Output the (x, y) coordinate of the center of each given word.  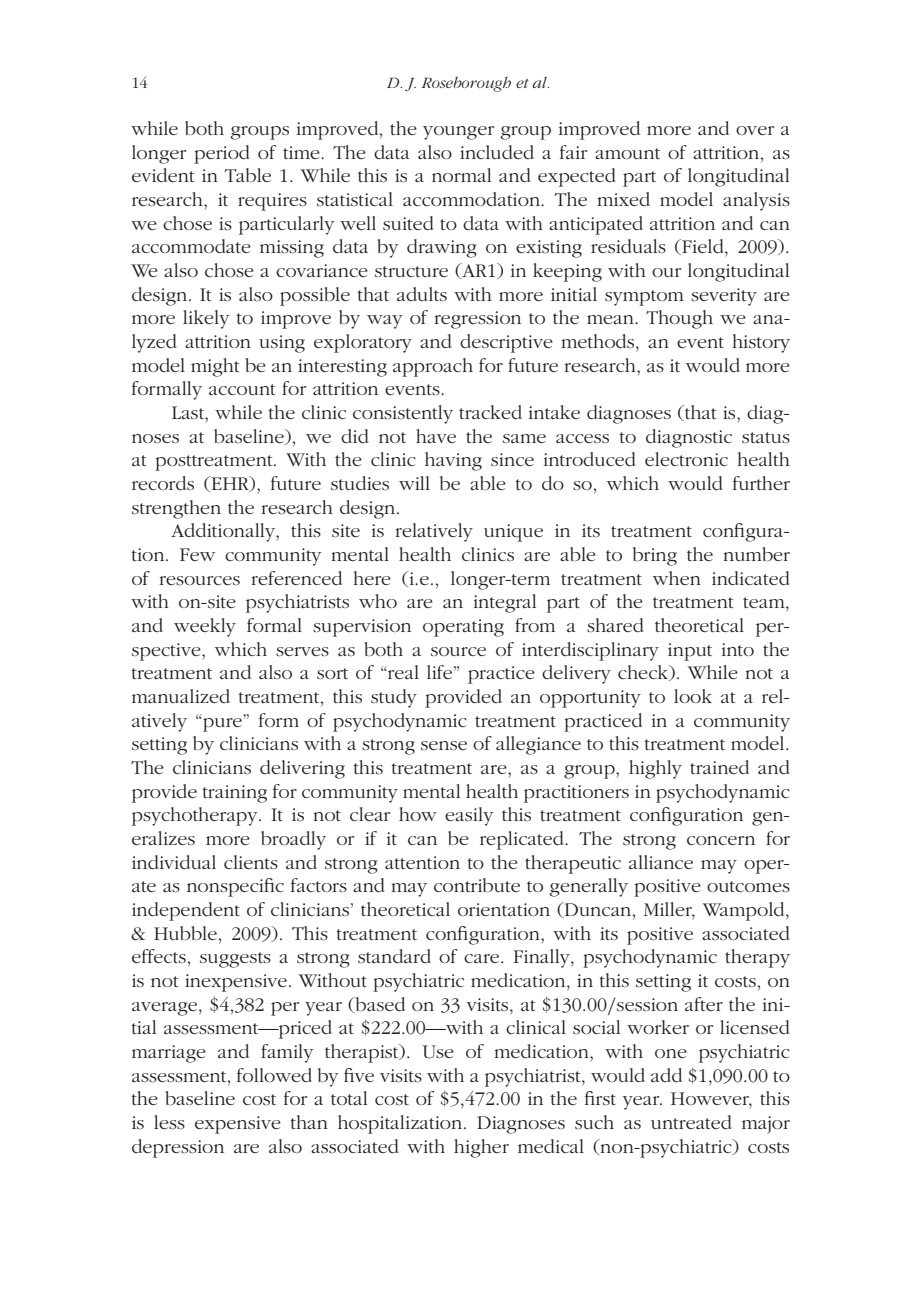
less (169, 1122)
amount (627, 153)
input (690, 652)
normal (461, 175)
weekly (205, 627)
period (221, 154)
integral (505, 603)
